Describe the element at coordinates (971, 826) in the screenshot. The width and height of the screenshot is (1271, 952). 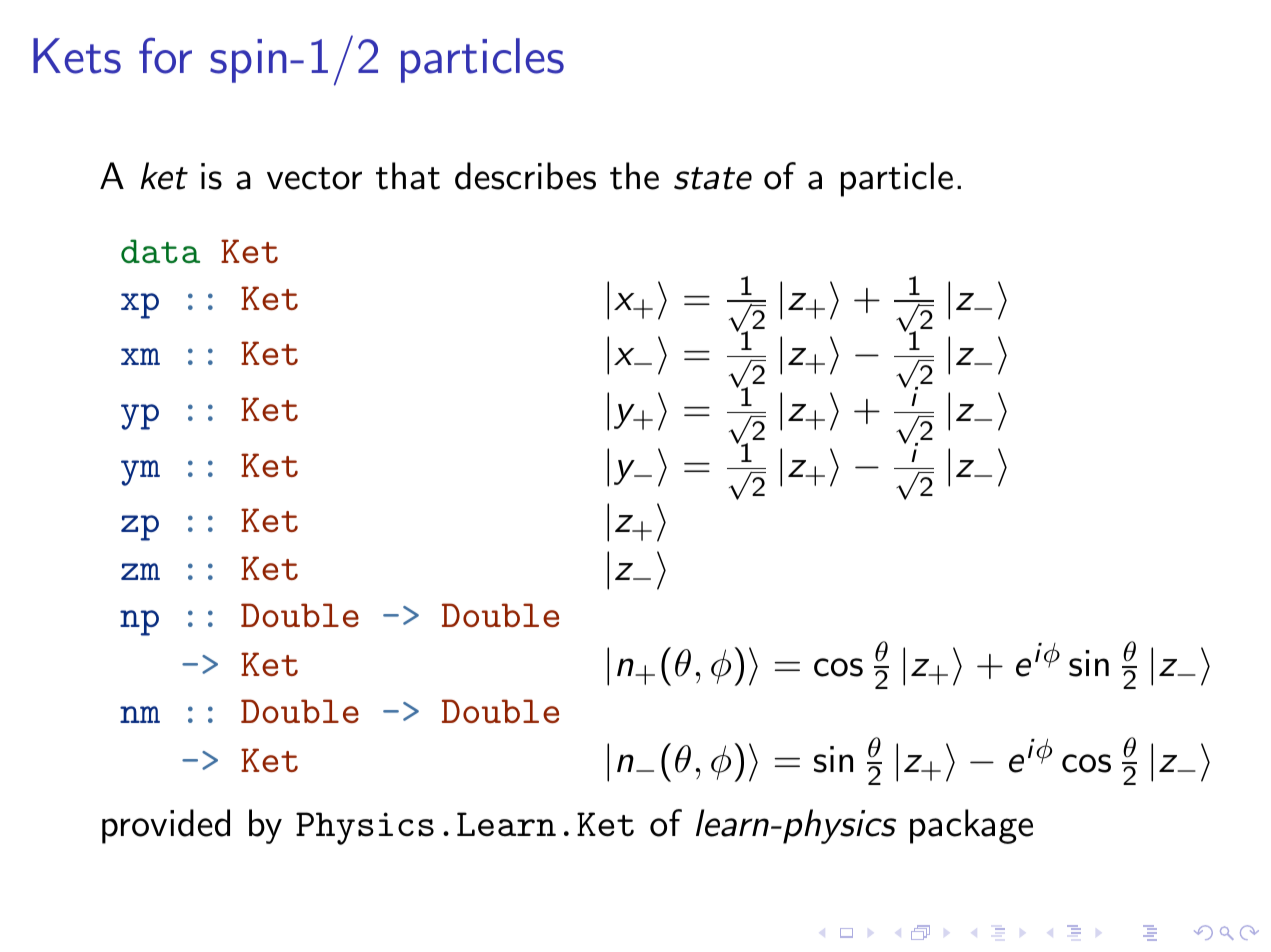
I see `package` at that location.
